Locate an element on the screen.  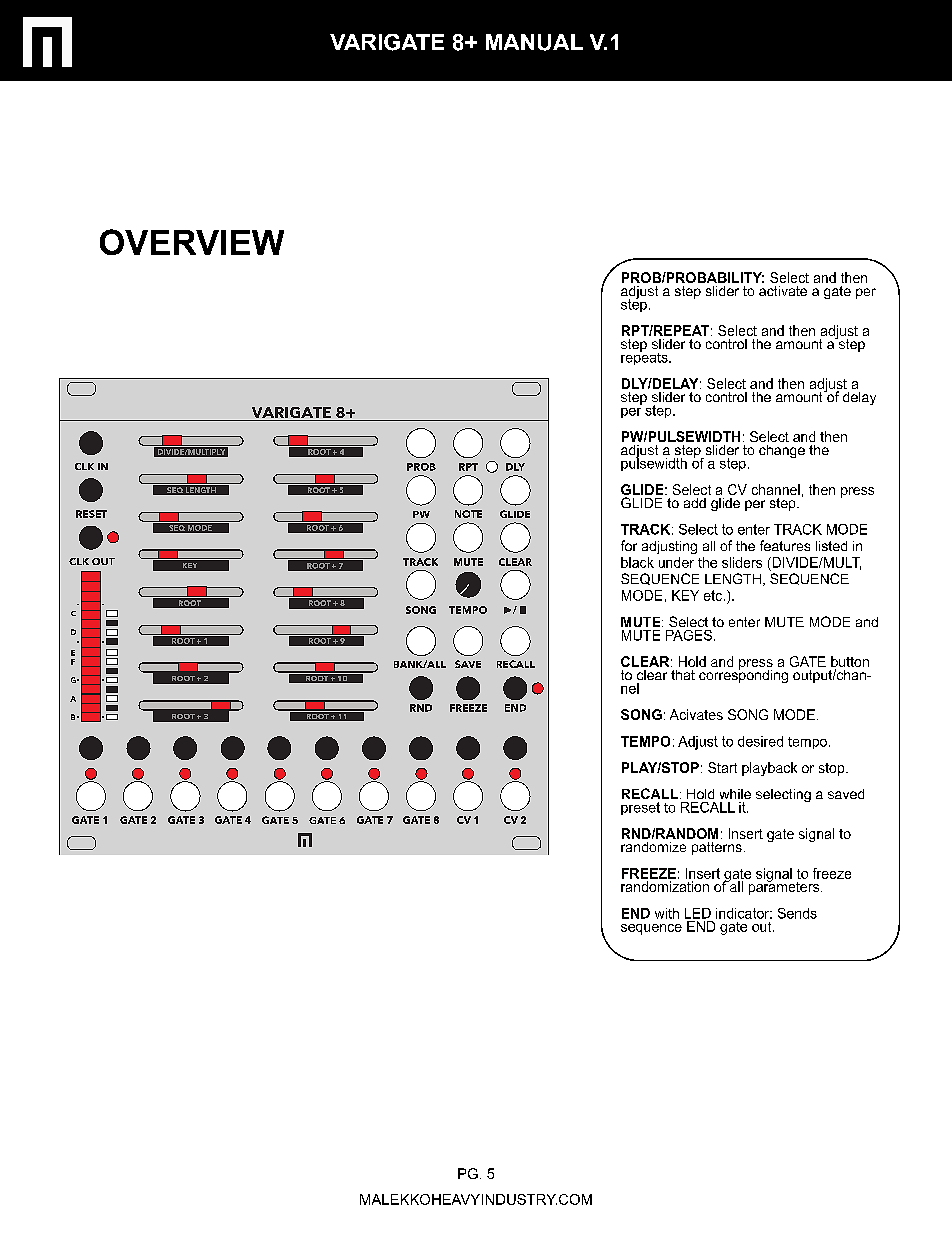
that is located at coordinates (683, 675).
